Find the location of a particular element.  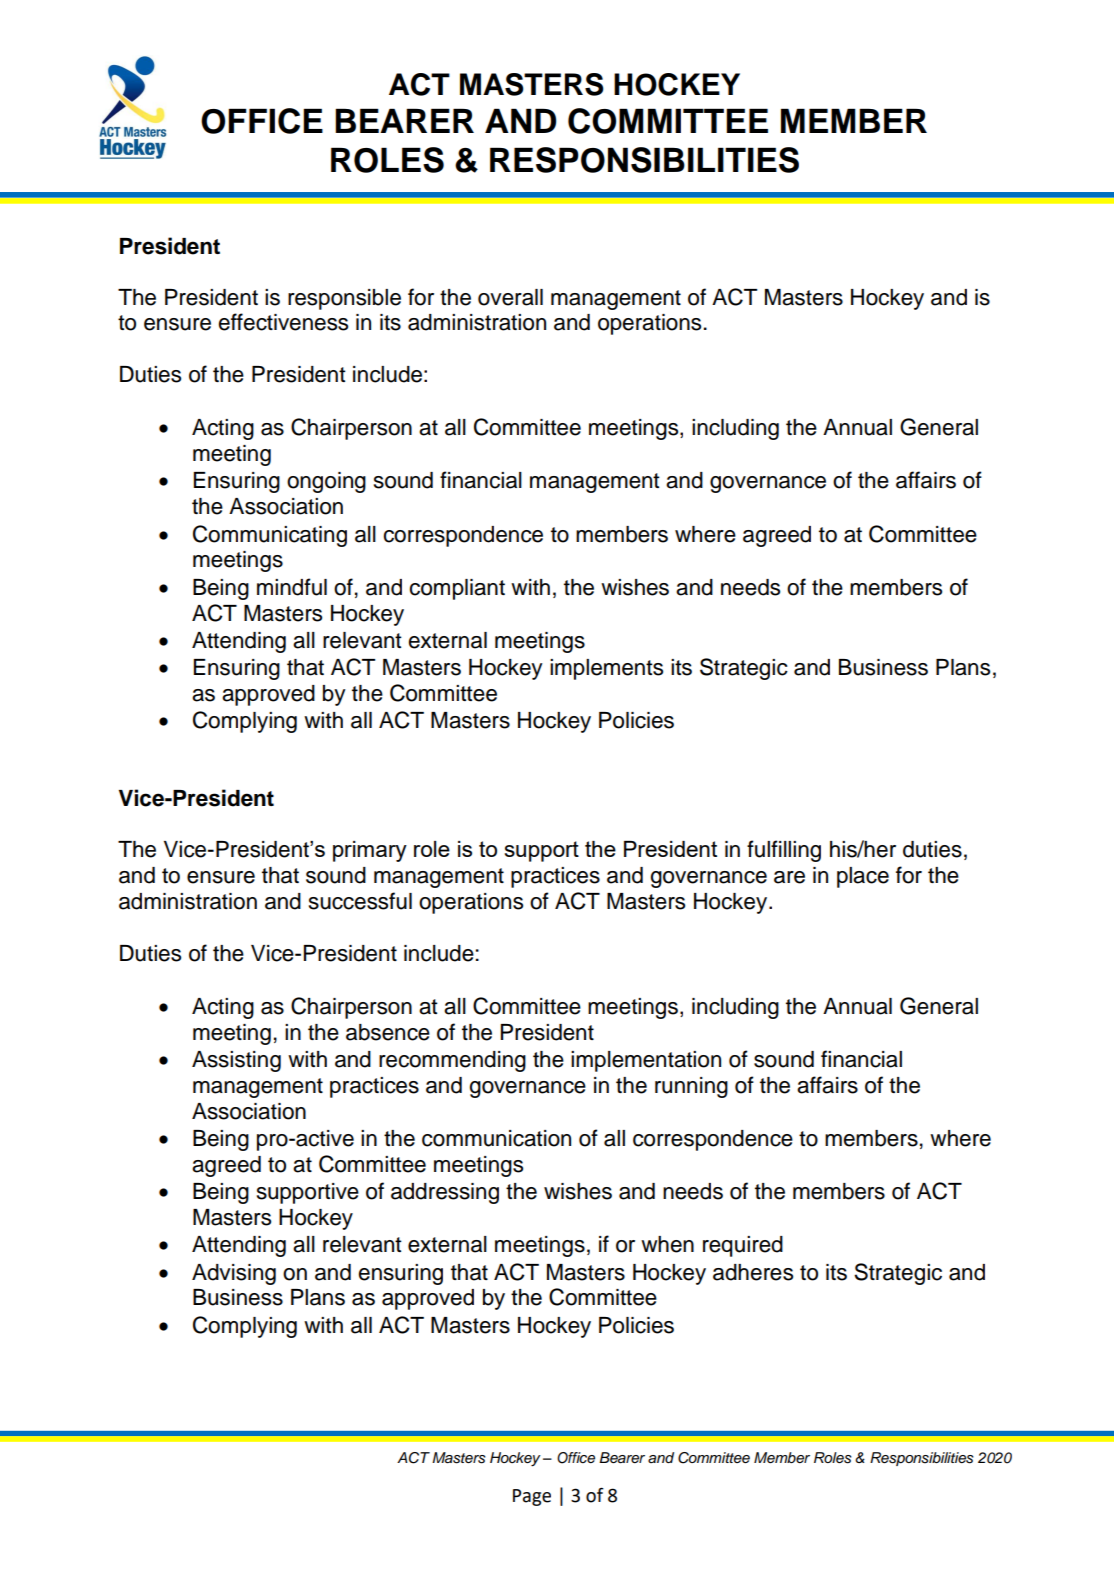

Advising is located at coordinates (234, 1274).
